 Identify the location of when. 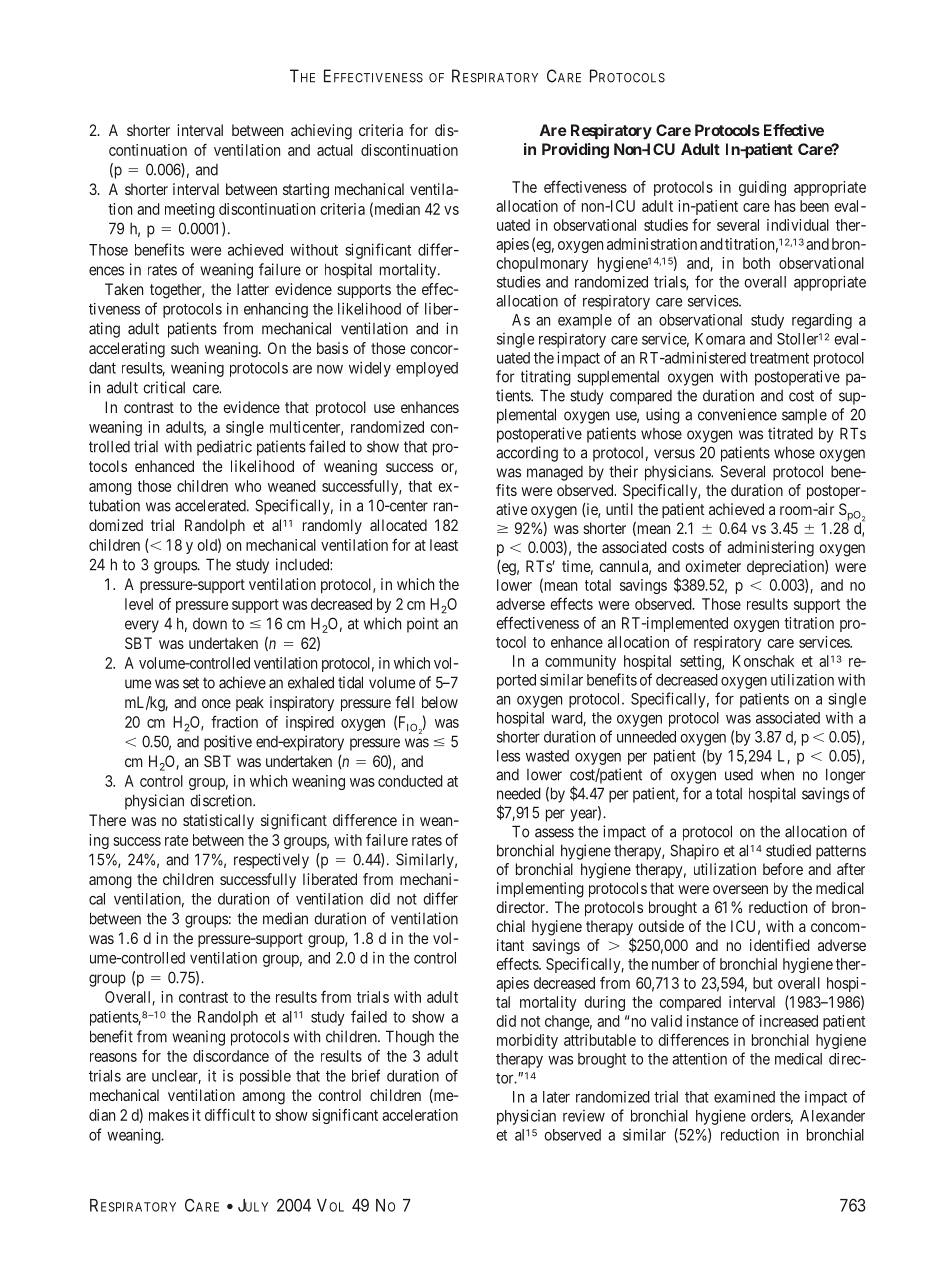
(777, 774).
